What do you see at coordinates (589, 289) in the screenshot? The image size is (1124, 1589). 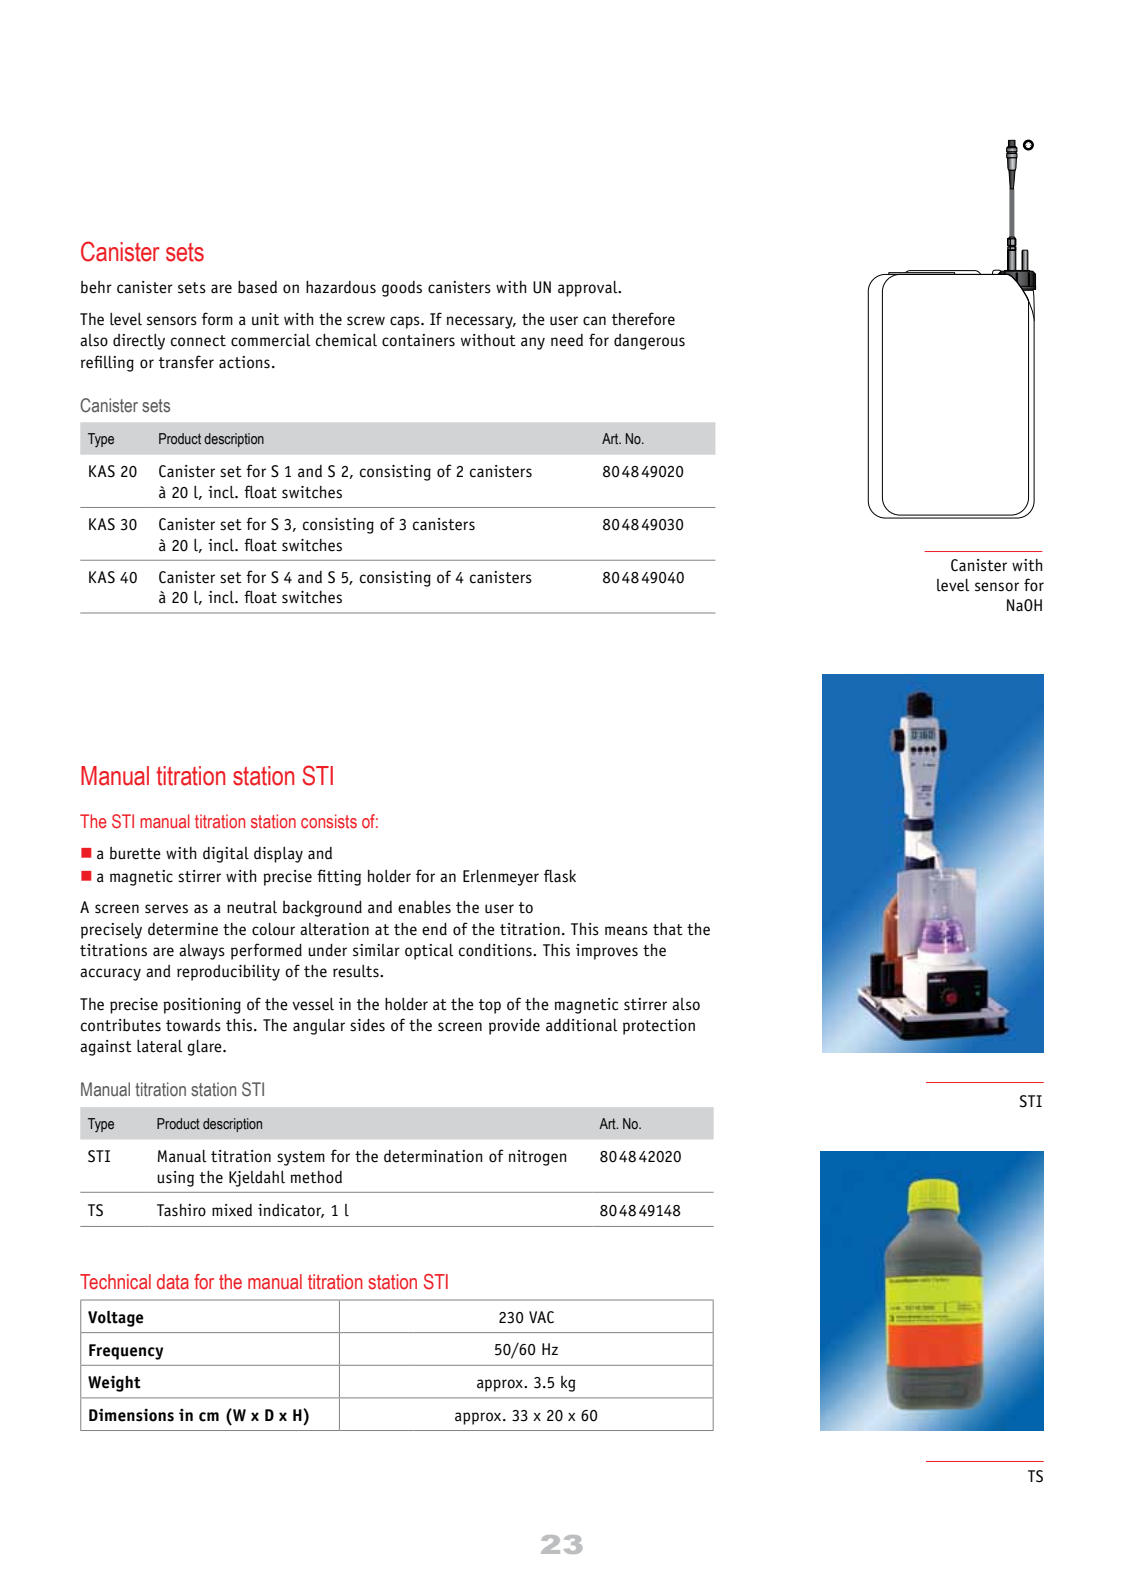 I see `approval` at bounding box center [589, 289].
